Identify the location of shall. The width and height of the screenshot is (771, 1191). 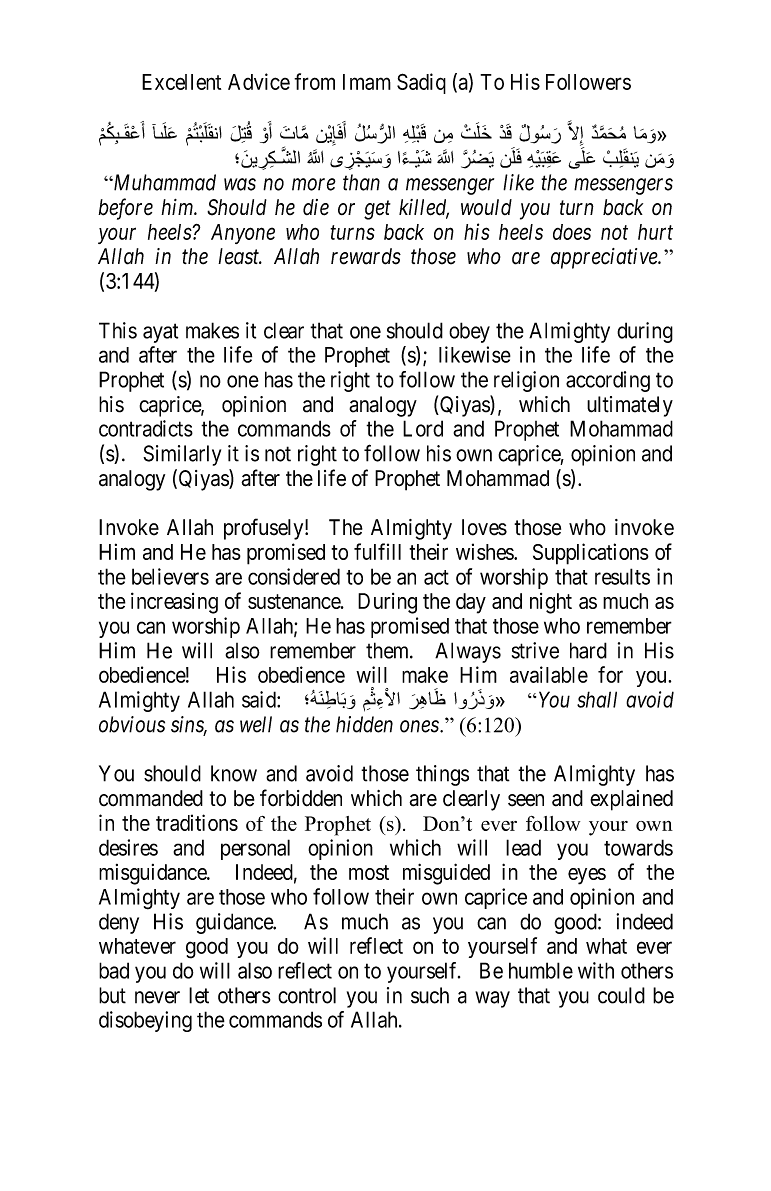
(597, 699).
